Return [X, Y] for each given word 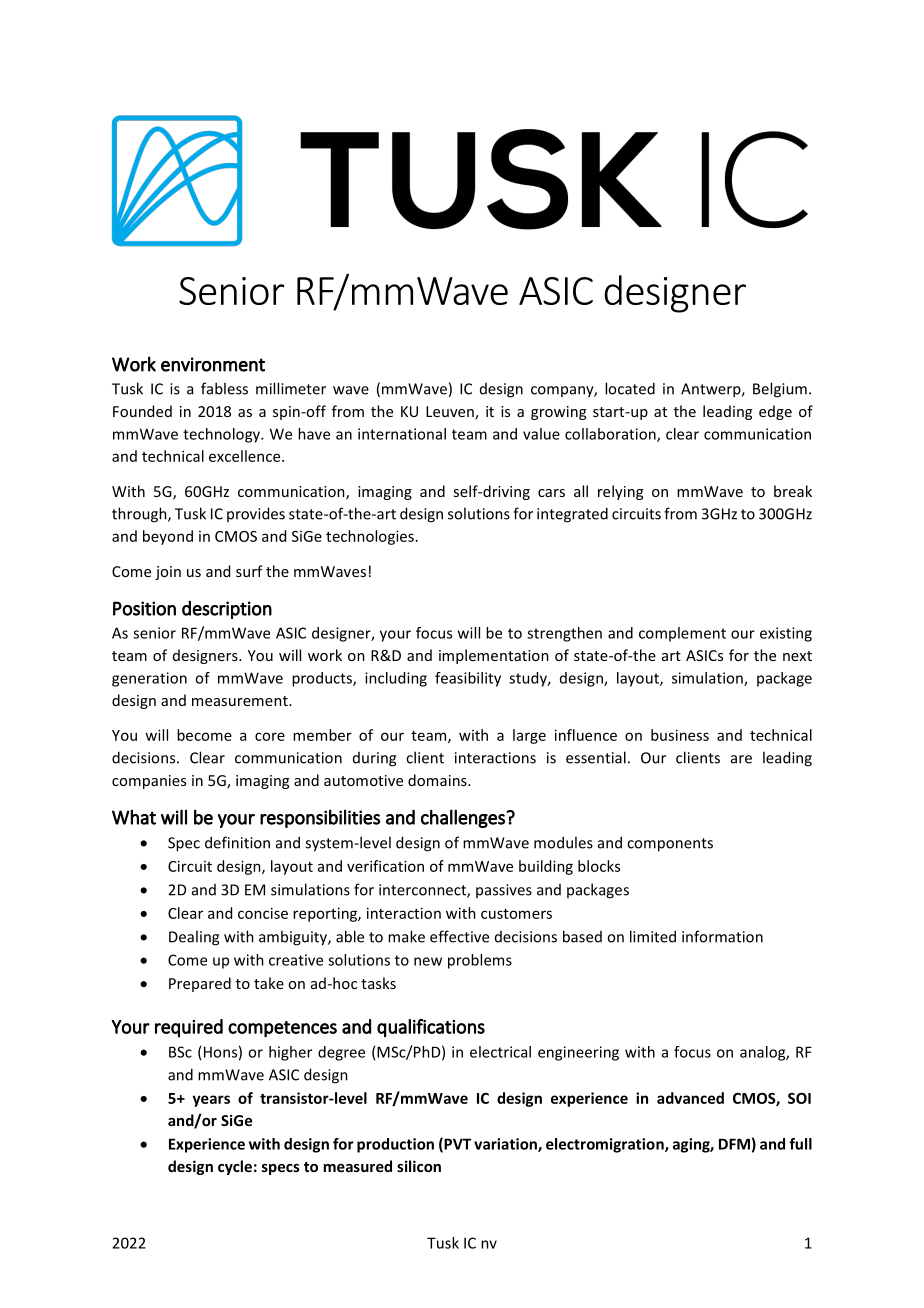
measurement [241, 701]
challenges [464, 818]
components [670, 845]
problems [480, 961]
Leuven [451, 413]
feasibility [468, 679]
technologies [370, 537]
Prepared [200, 984]
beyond [168, 537]
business [680, 735]
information [722, 936]
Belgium [780, 390]
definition [237, 842]
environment [213, 364]
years [211, 1101]
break [793, 491]
